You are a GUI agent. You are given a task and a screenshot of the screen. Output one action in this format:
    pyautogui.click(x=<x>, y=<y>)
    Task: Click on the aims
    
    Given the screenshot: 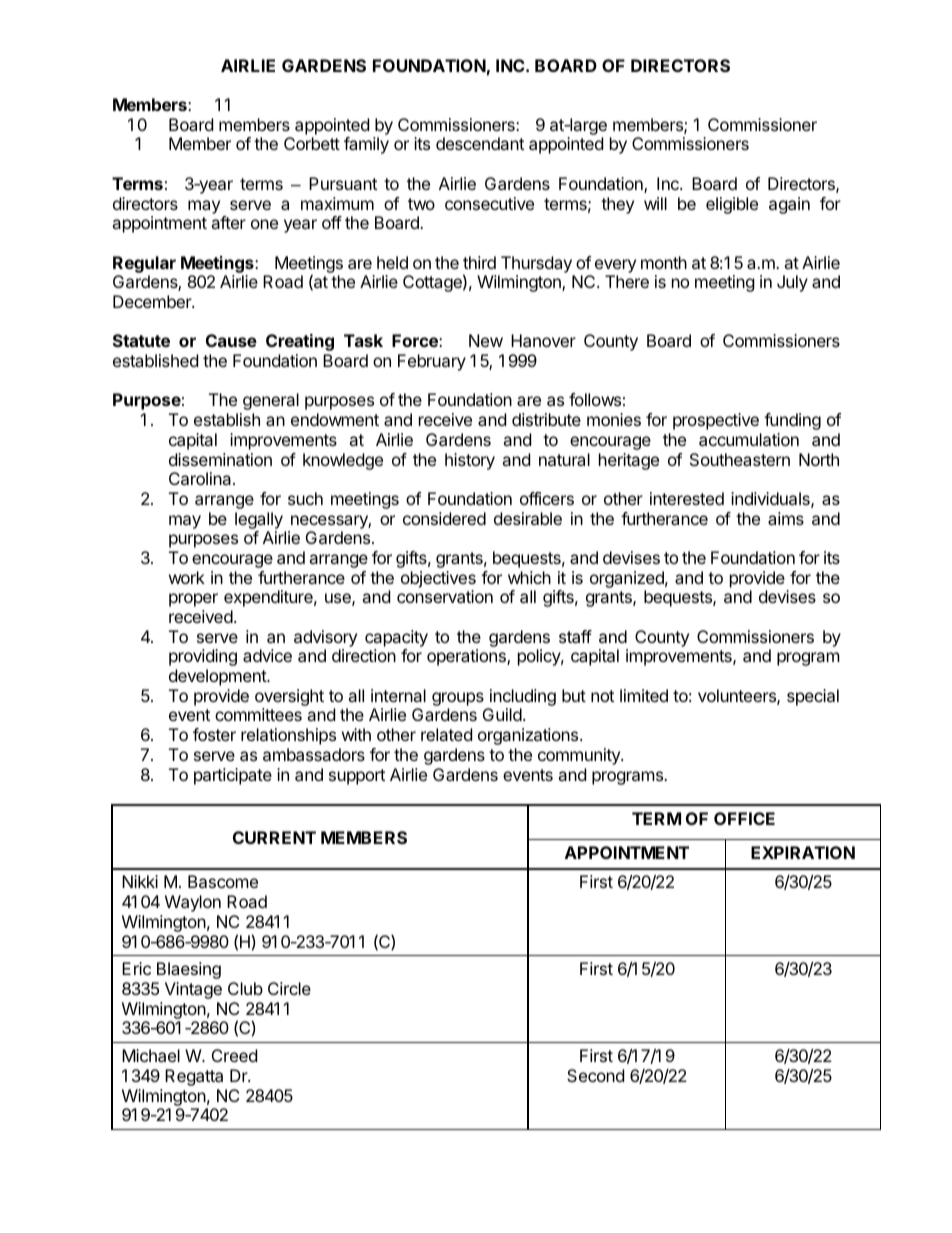 What is the action you would take?
    pyautogui.click(x=786, y=518)
